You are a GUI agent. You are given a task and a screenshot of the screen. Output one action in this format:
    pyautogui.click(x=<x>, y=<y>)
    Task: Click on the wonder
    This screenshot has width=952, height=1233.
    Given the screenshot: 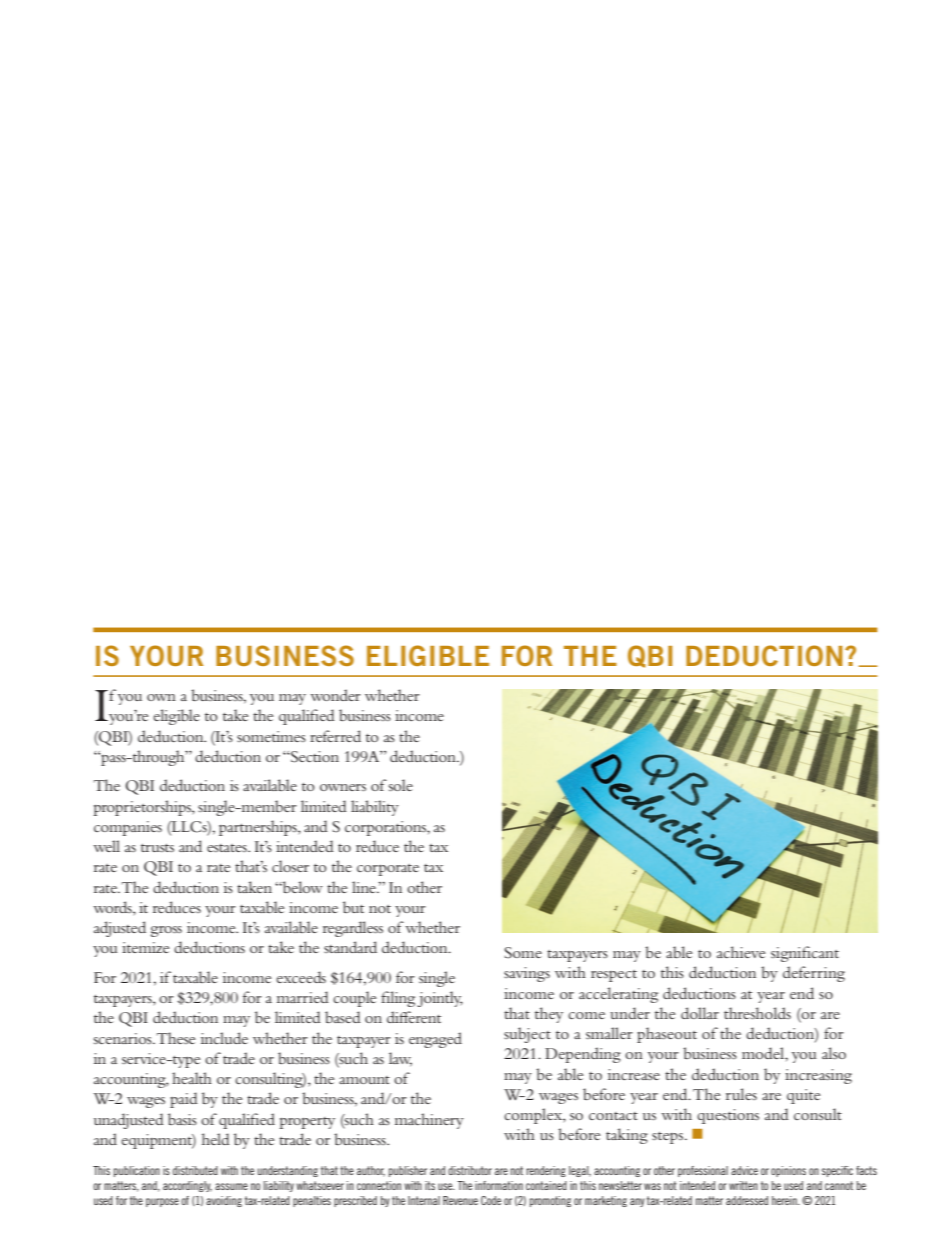 What is the action you would take?
    pyautogui.click(x=335, y=695)
